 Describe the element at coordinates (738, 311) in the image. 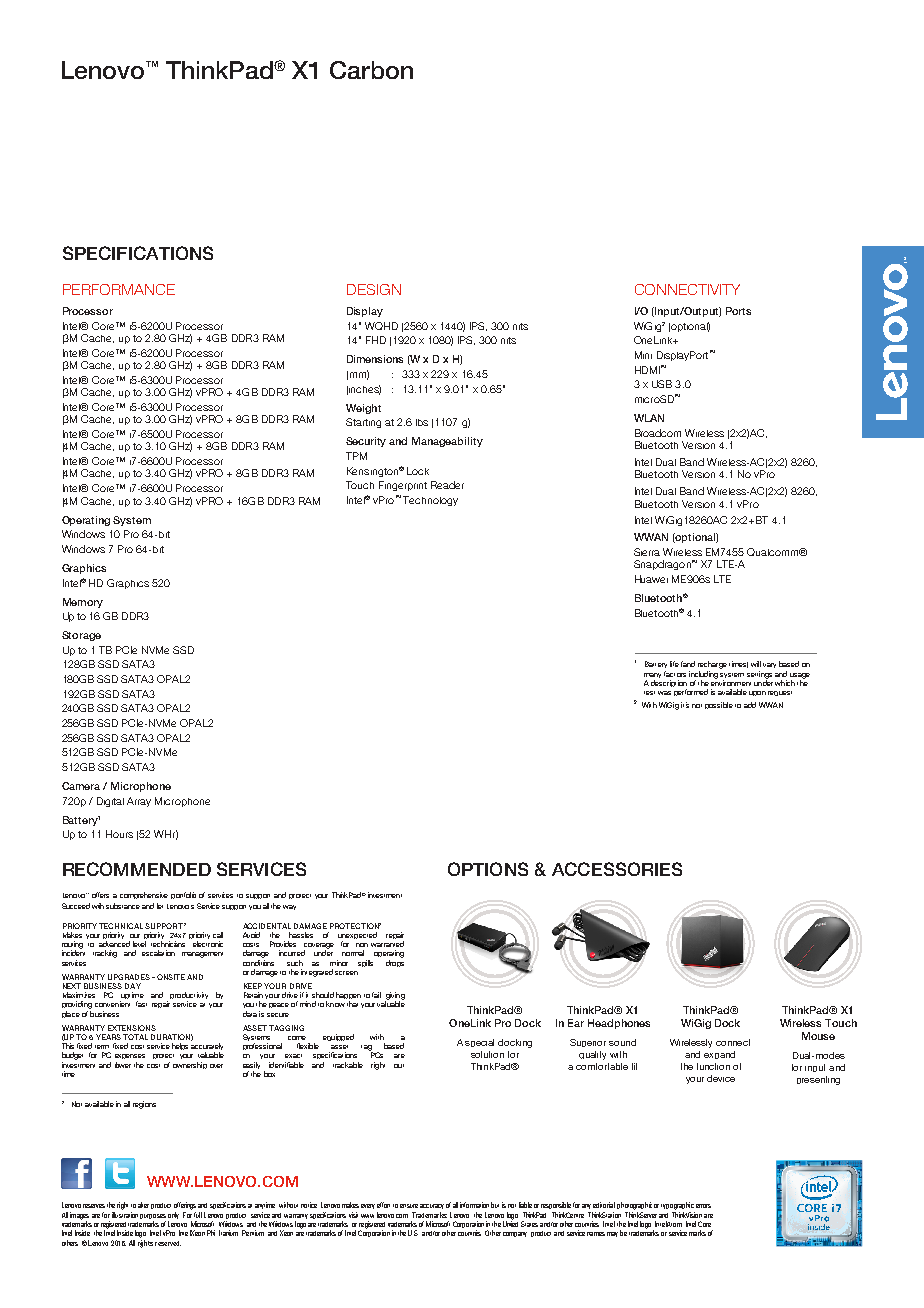

I see `Ports` at that location.
